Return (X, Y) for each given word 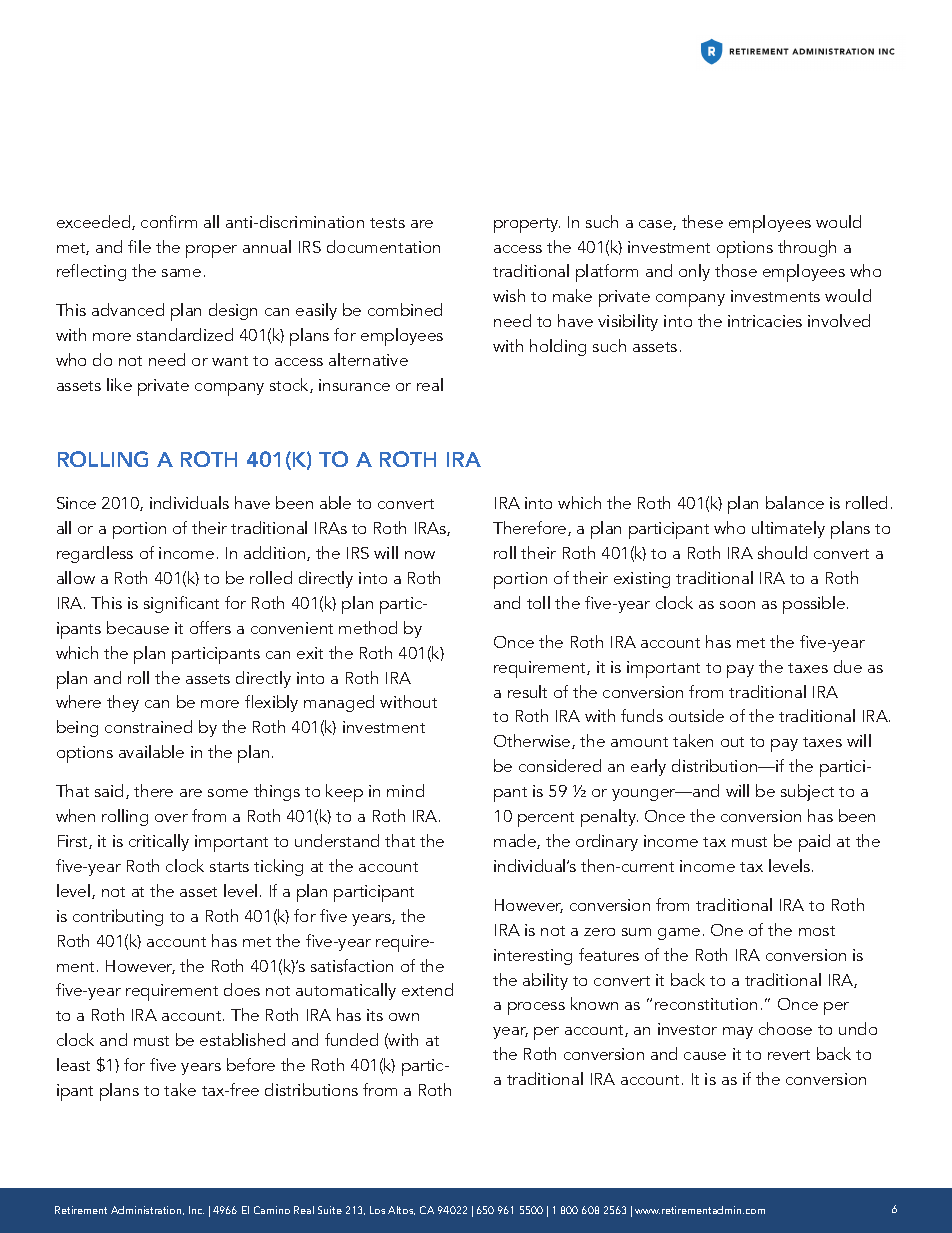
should (782, 552)
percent (546, 819)
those (736, 270)
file (139, 246)
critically (159, 842)
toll (538, 602)
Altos (401, 1210)
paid (814, 843)
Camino (272, 1210)
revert (789, 1055)
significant (181, 604)
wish (509, 295)
